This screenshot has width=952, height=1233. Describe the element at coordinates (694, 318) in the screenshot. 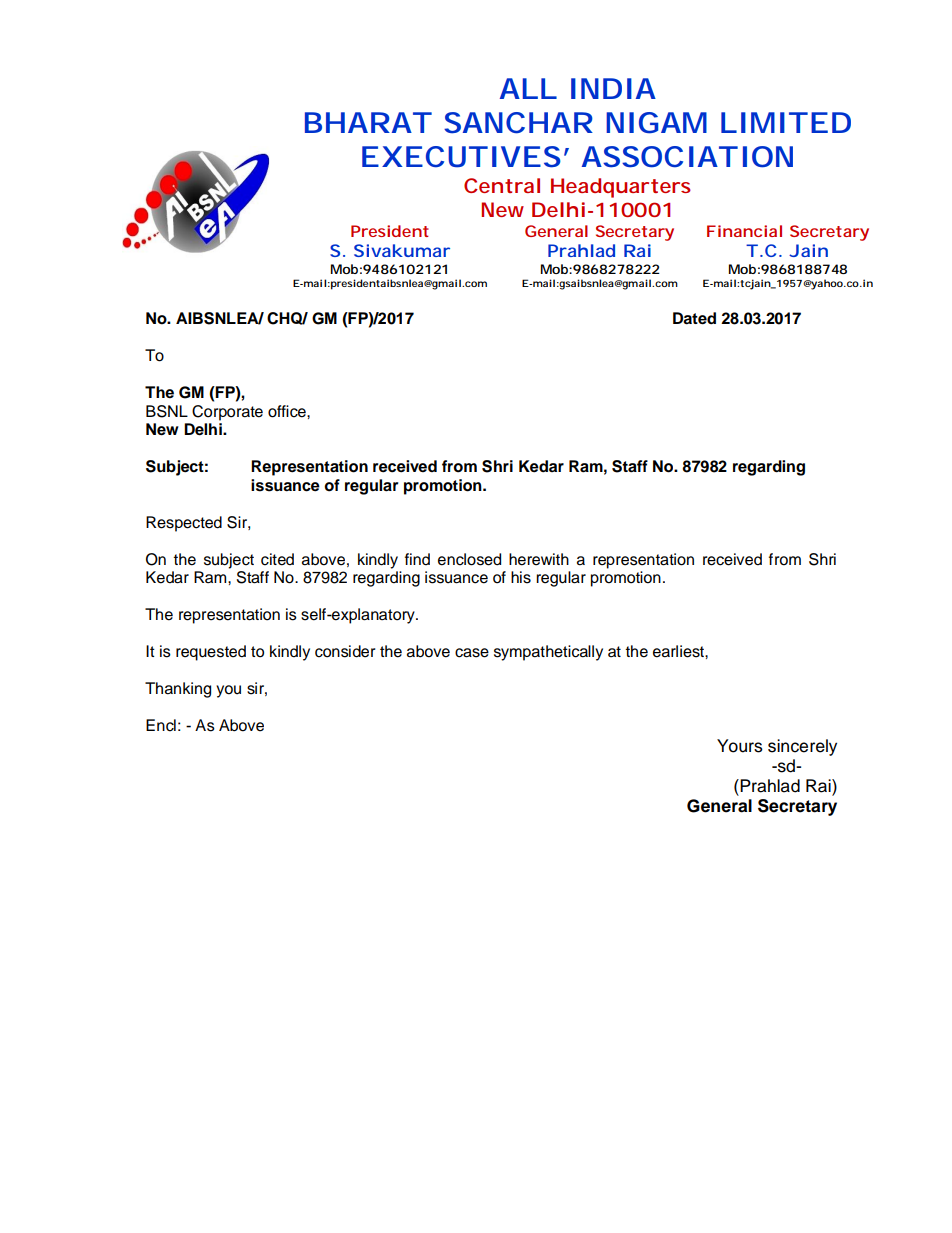

I see `Dated` at that location.
